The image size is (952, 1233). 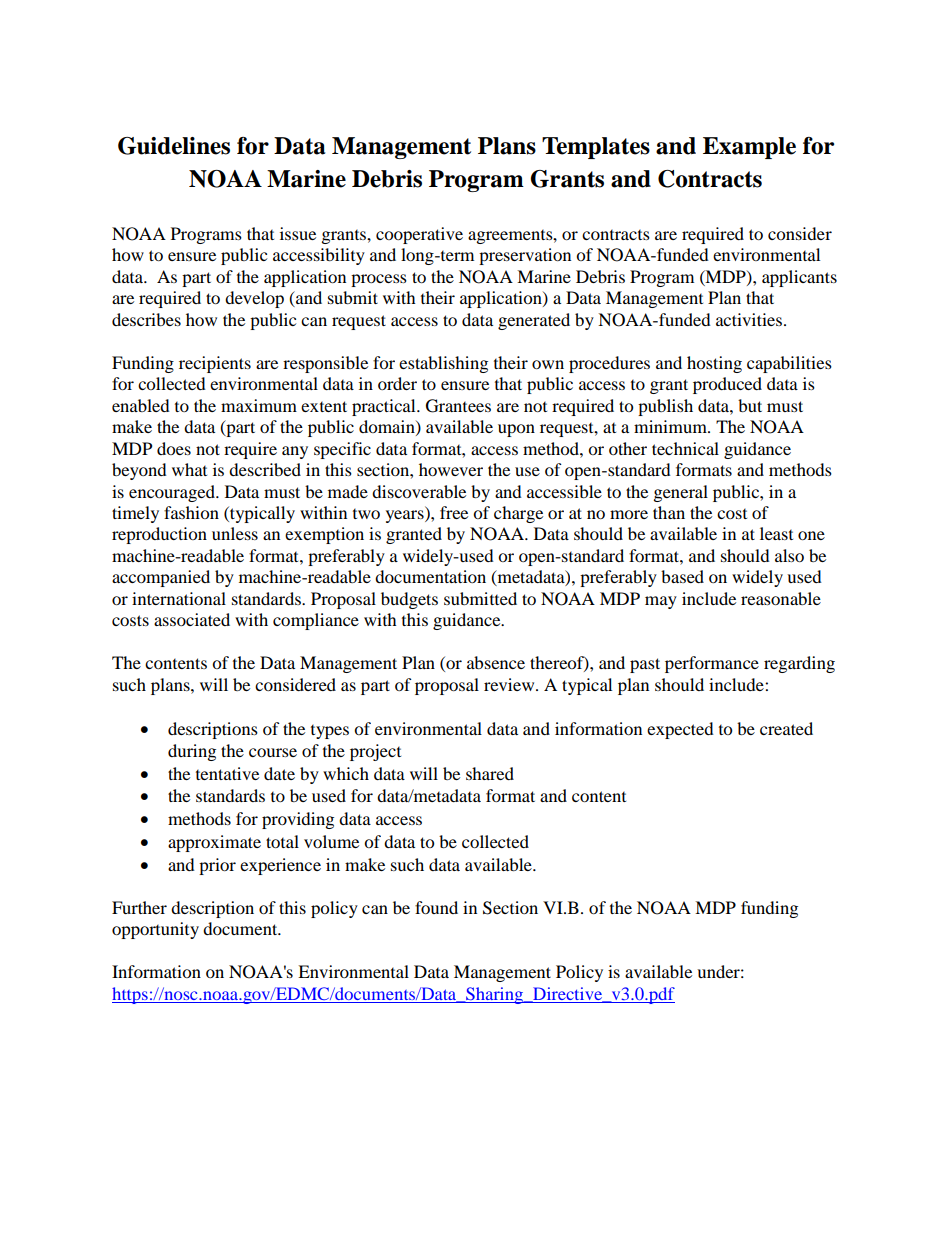 I want to click on least, so click(x=776, y=533).
